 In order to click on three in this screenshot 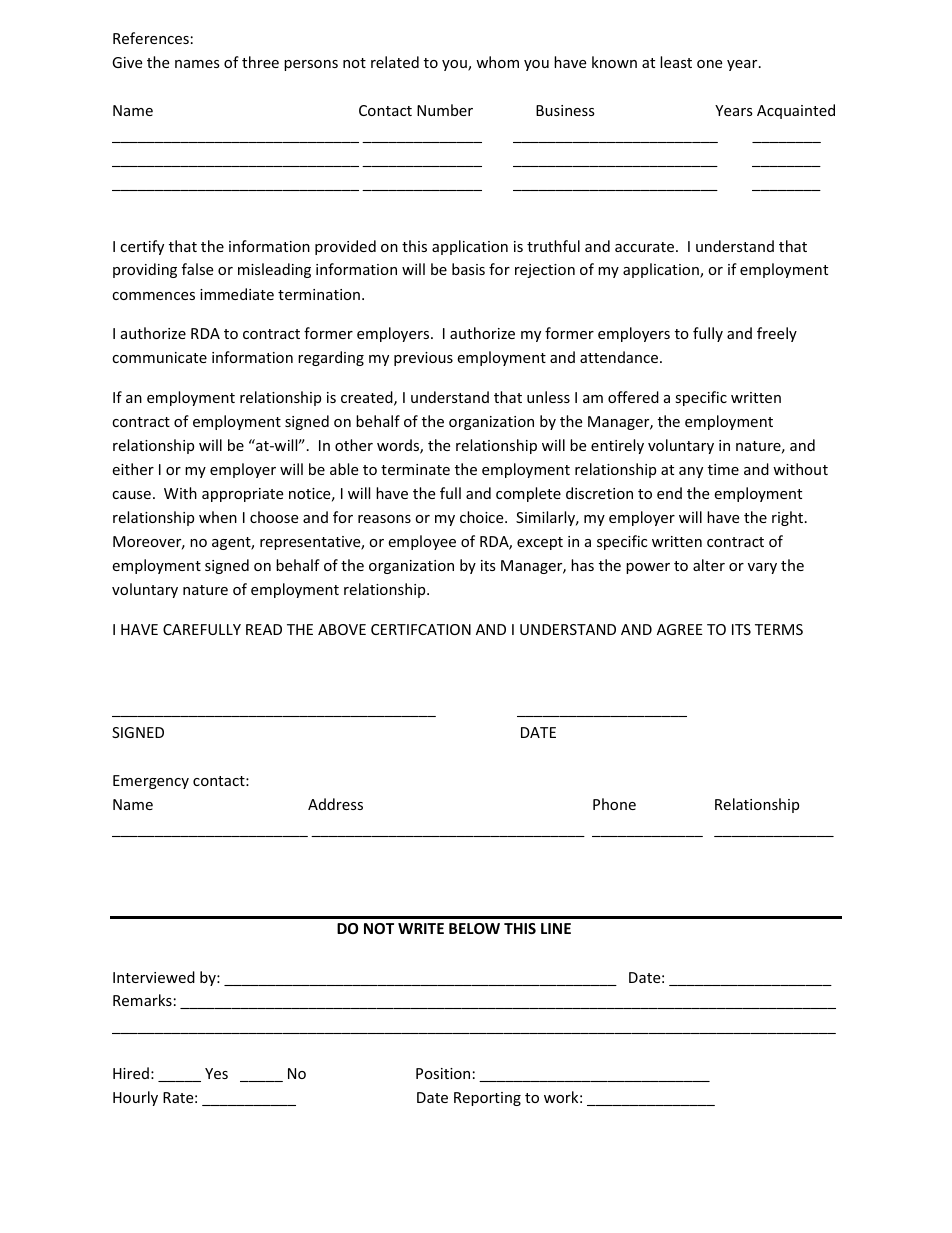, I will do `click(260, 62)`.
